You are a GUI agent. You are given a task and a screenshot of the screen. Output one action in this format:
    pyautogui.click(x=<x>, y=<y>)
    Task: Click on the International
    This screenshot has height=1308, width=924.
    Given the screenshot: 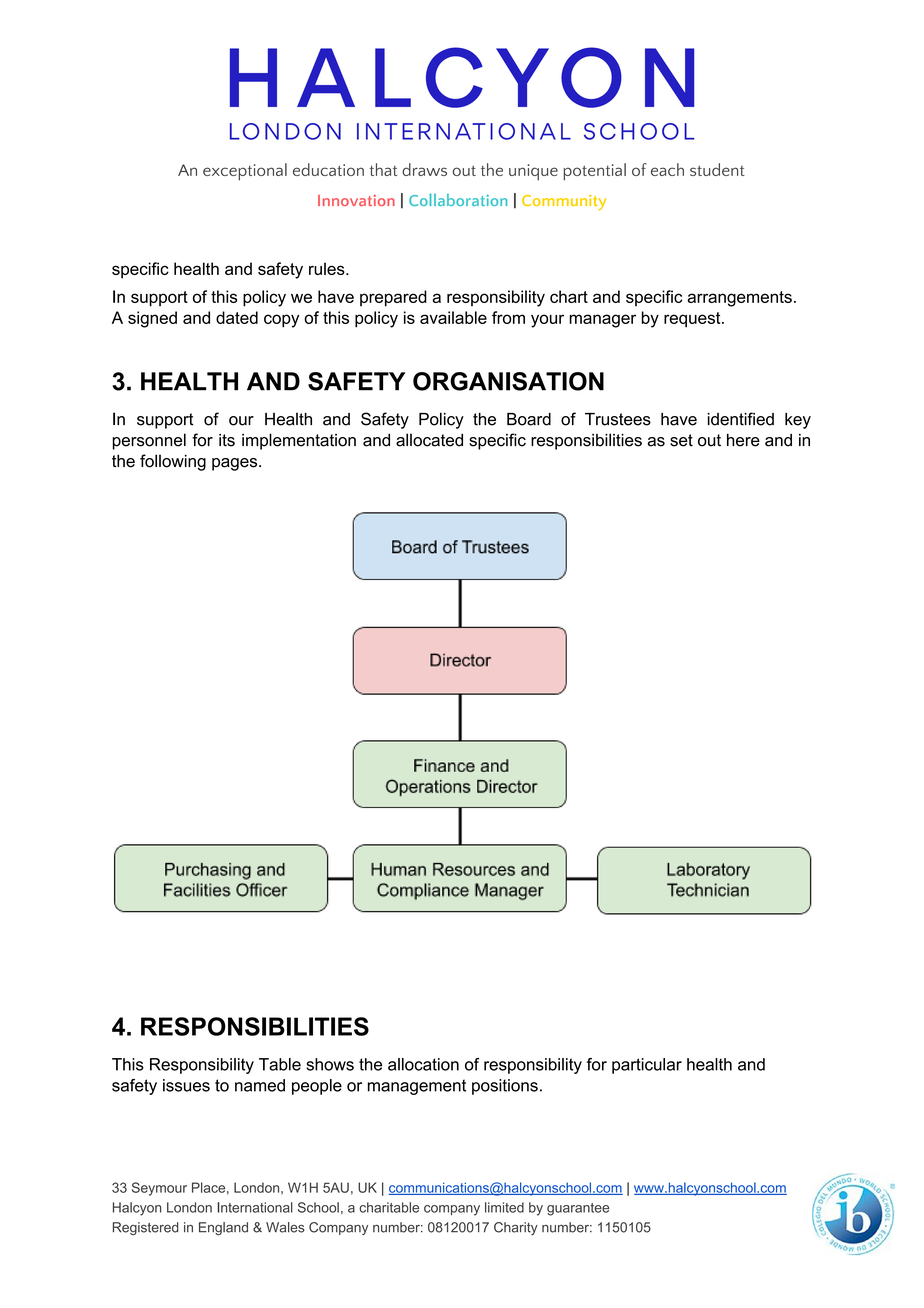 What is the action you would take?
    pyautogui.click(x=255, y=1207)
